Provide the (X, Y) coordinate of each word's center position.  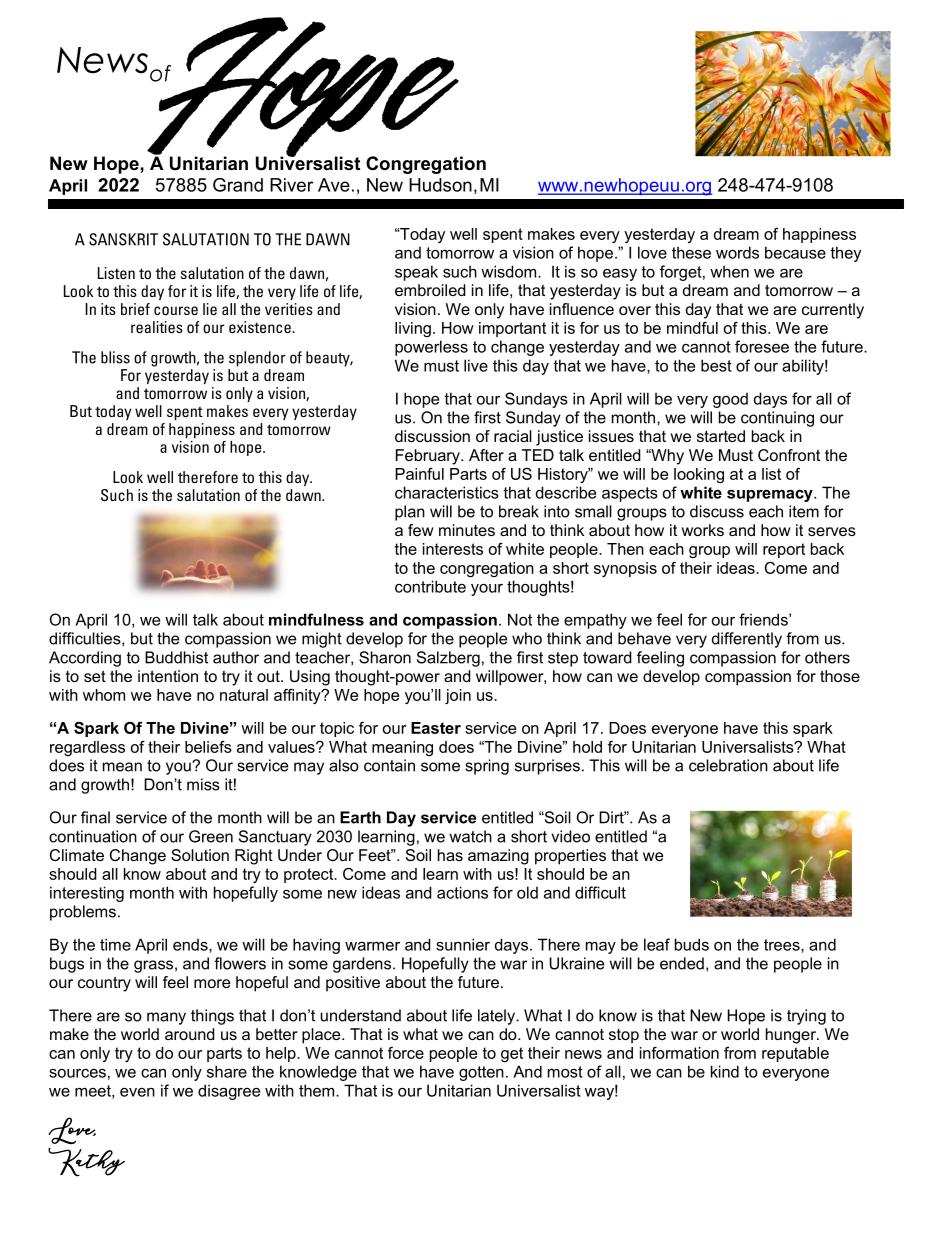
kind (725, 1071)
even (137, 1092)
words (737, 252)
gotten (481, 1073)
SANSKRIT (123, 239)
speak (416, 273)
